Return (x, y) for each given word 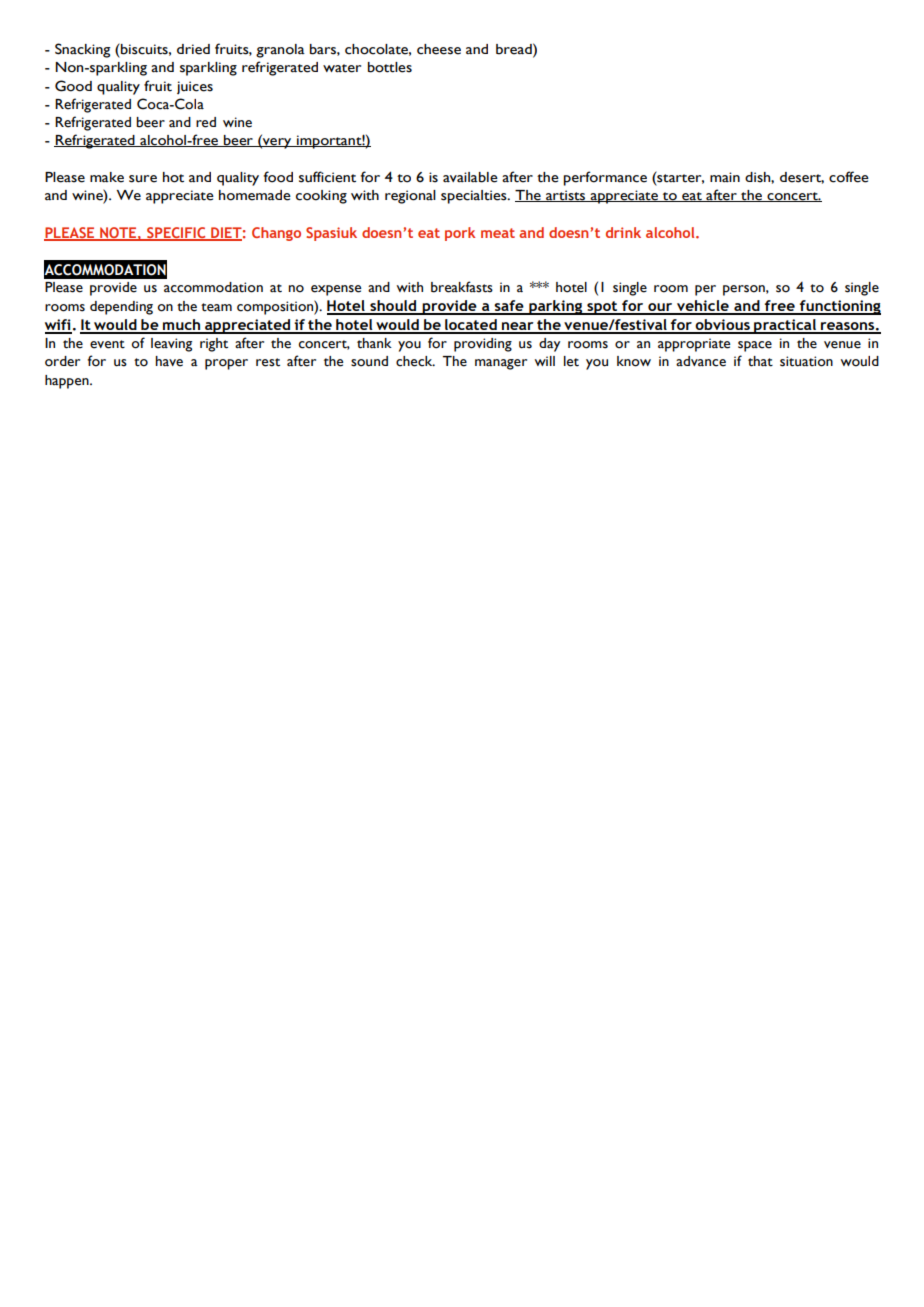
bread (515, 49)
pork (460, 234)
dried (193, 49)
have (169, 361)
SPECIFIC (176, 233)
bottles (390, 67)
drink (623, 232)
